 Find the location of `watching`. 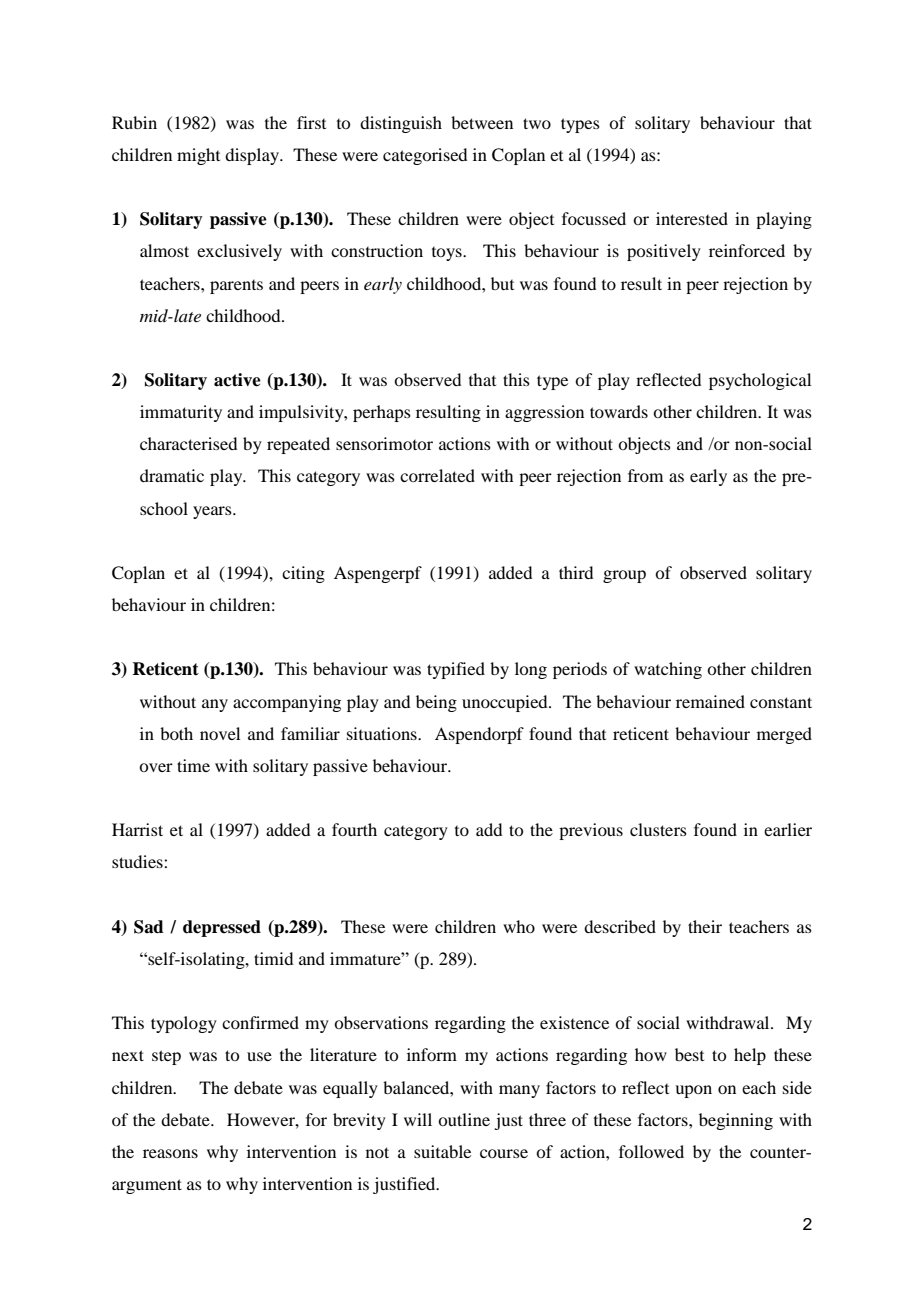

watching is located at coordinates (668, 670).
